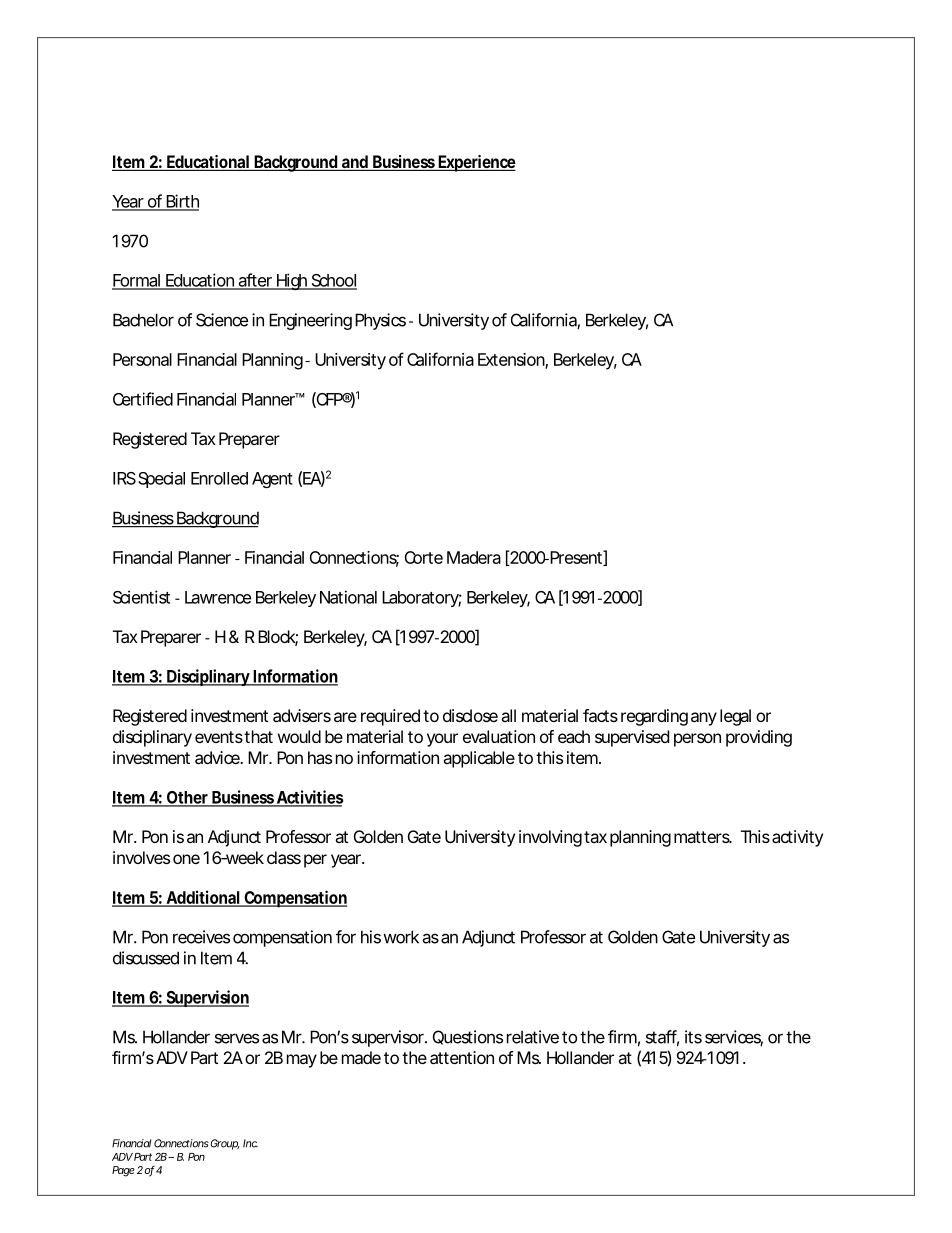 The height and width of the image is (1233, 952). What do you see at coordinates (512, 360) in the image?
I see `Extension` at bounding box center [512, 360].
